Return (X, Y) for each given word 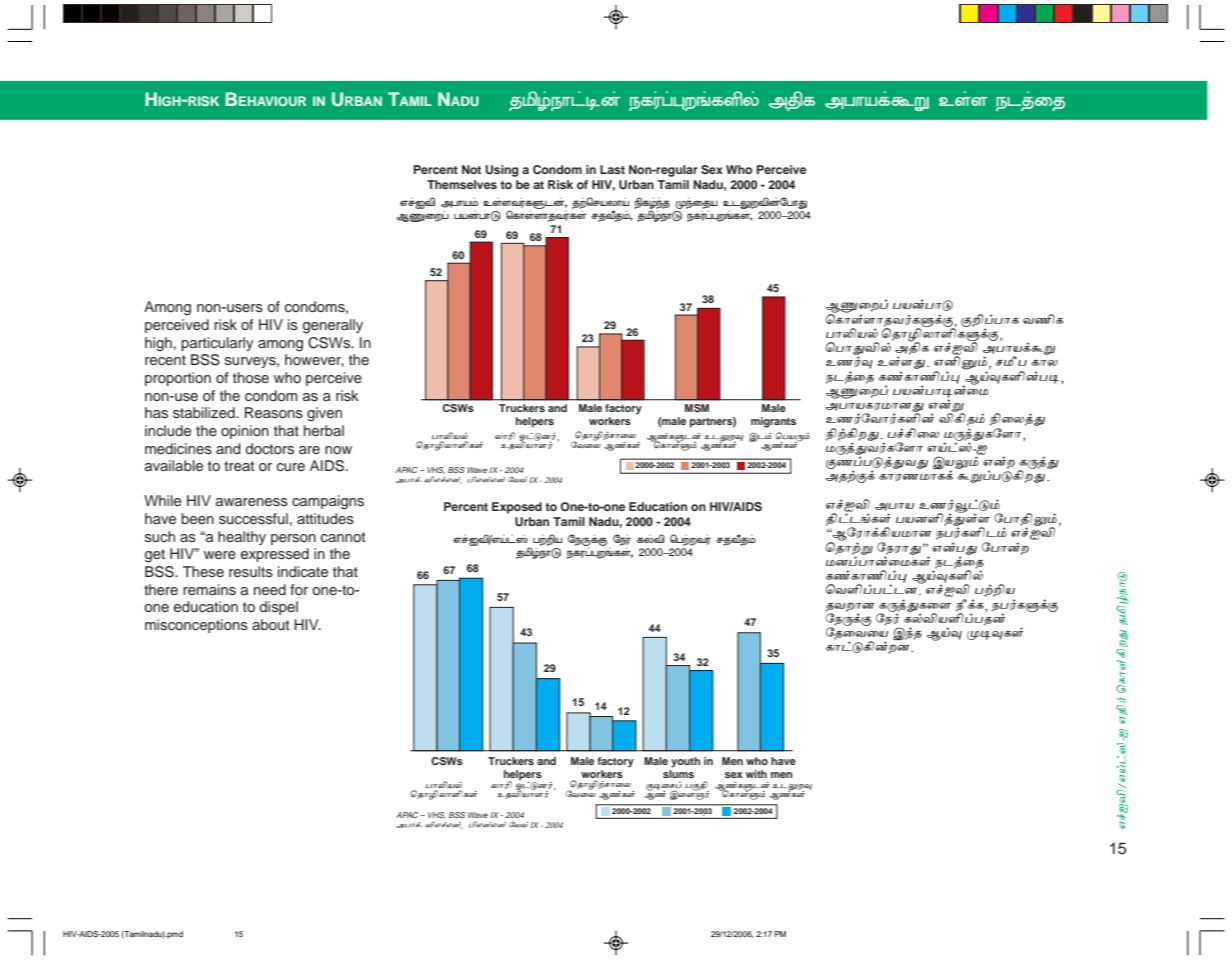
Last (612, 169)
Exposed (517, 508)
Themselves (462, 184)
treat (239, 466)
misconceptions (196, 626)
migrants (773, 422)
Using (502, 171)
